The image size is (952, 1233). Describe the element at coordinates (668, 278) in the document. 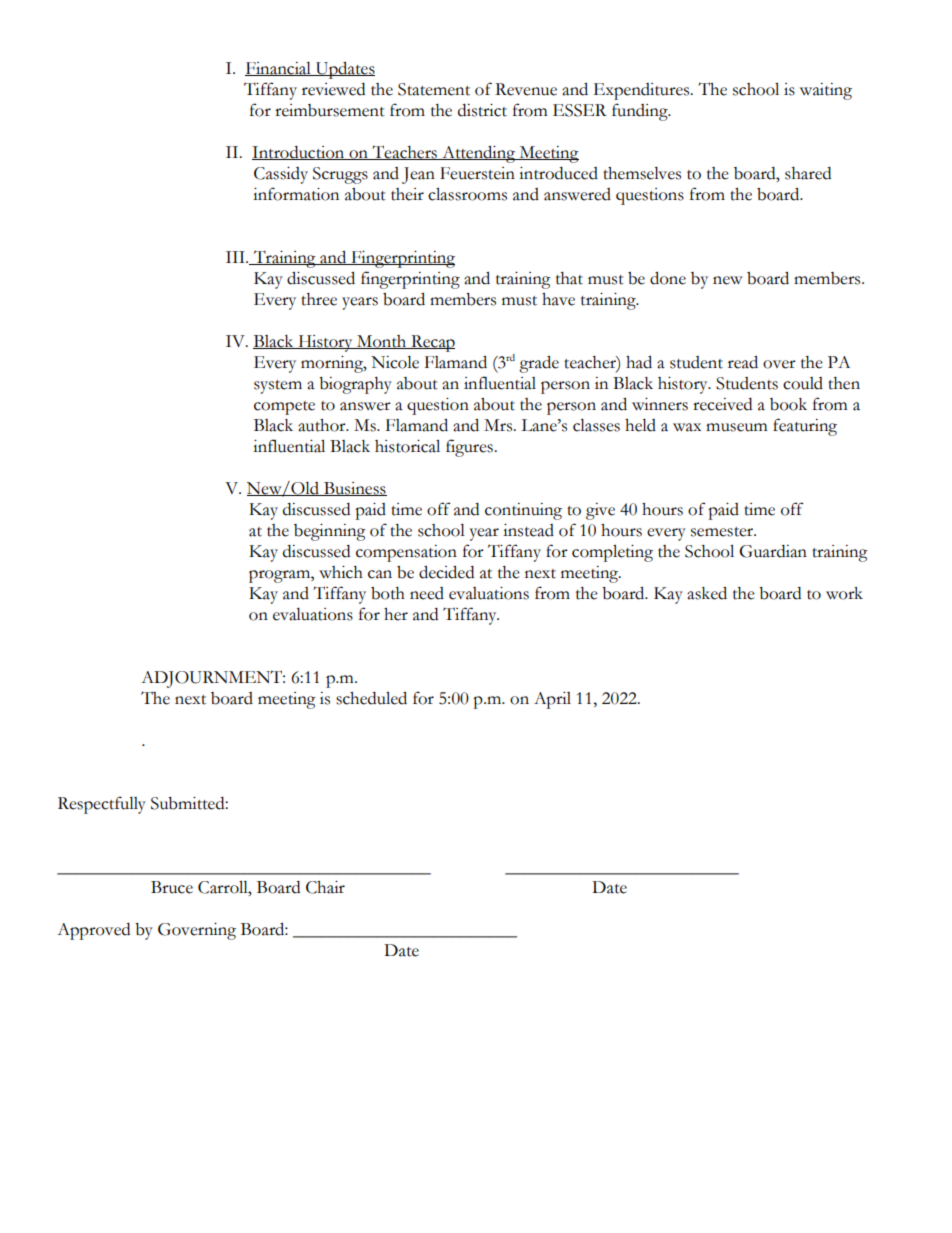

I see `done` at that location.
